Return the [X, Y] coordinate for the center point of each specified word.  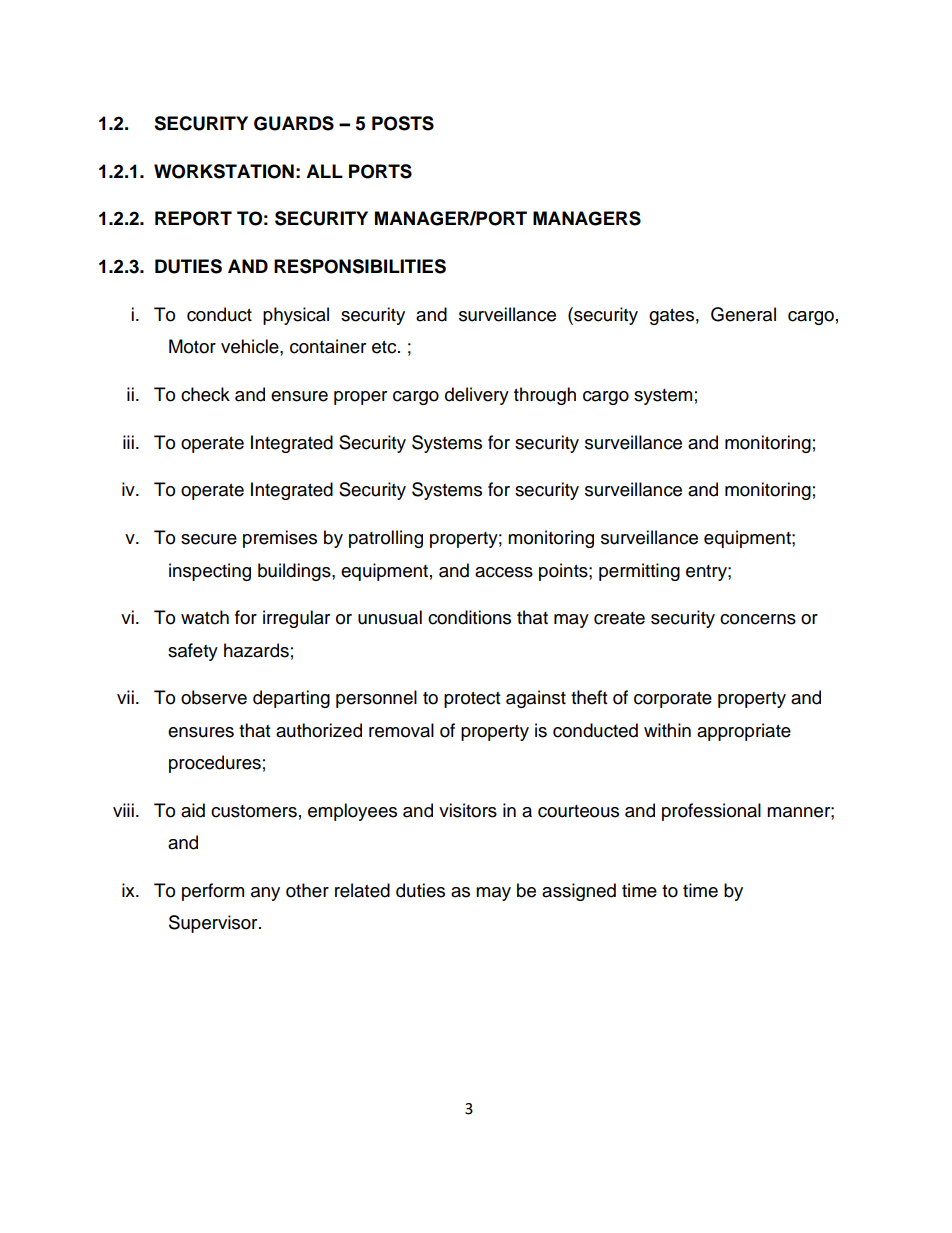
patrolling [386, 539]
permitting [639, 572]
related [362, 890]
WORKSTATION [224, 171]
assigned [579, 892]
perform [213, 892]
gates [671, 317]
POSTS [403, 123]
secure [209, 539]
